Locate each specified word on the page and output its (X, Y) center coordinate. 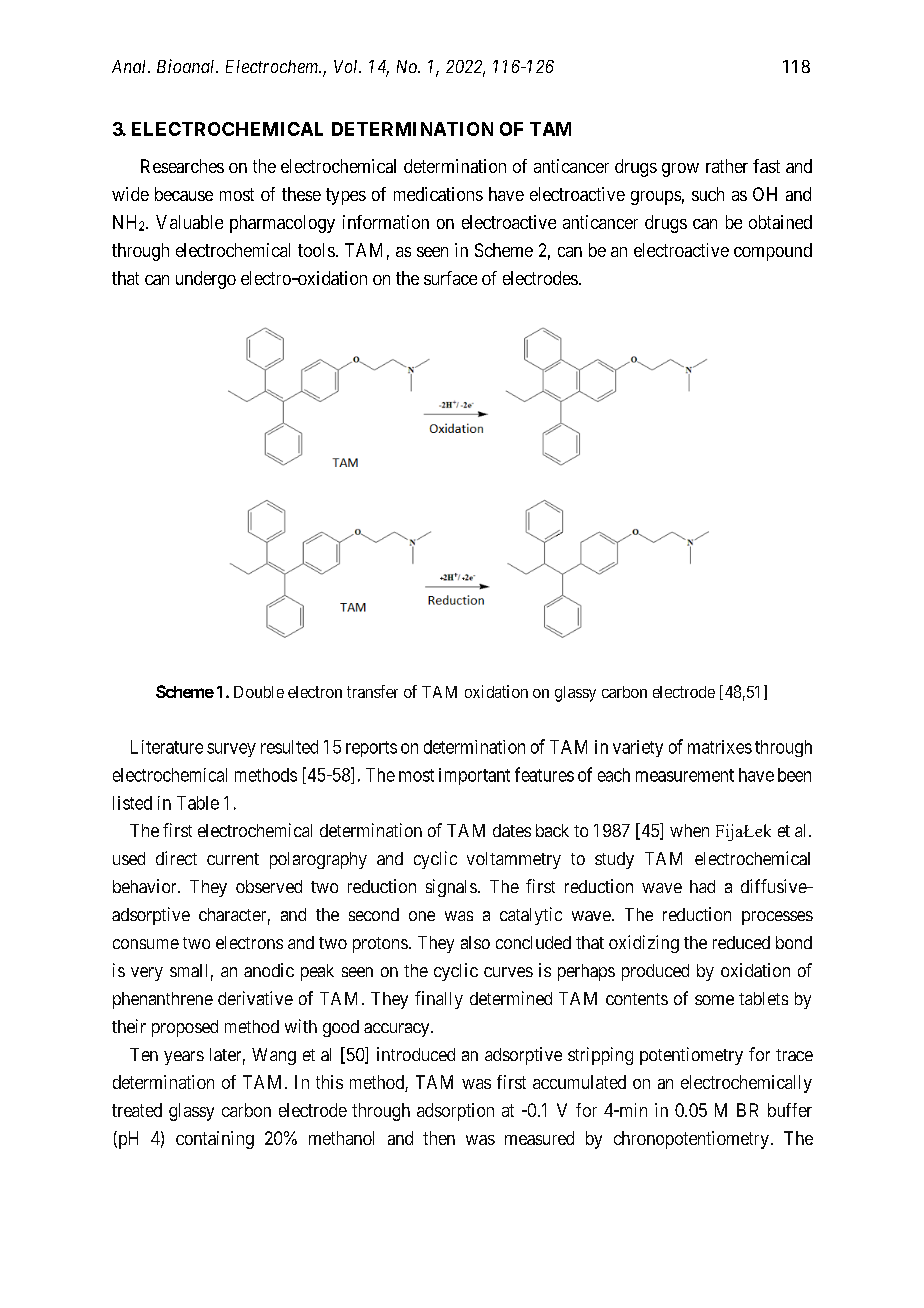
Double (259, 692)
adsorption (455, 1112)
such (708, 194)
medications (438, 194)
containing (215, 1140)
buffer (790, 1110)
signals (451, 888)
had (702, 886)
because (184, 194)
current (233, 859)
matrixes (720, 747)
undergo (206, 280)
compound (773, 252)
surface (450, 278)
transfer (372, 691)
